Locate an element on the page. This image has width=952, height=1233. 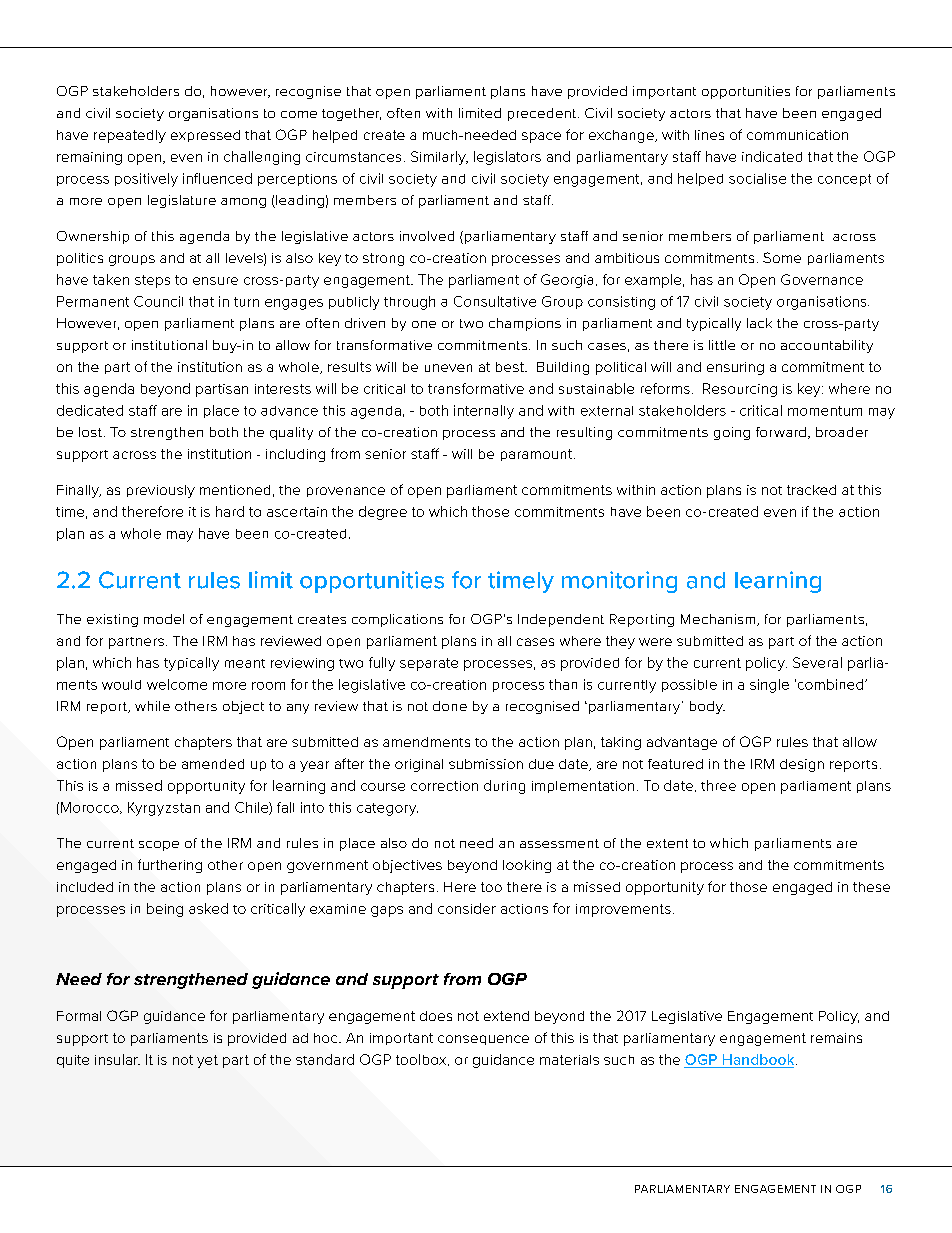
forward is located at coordinates (781, 432).
